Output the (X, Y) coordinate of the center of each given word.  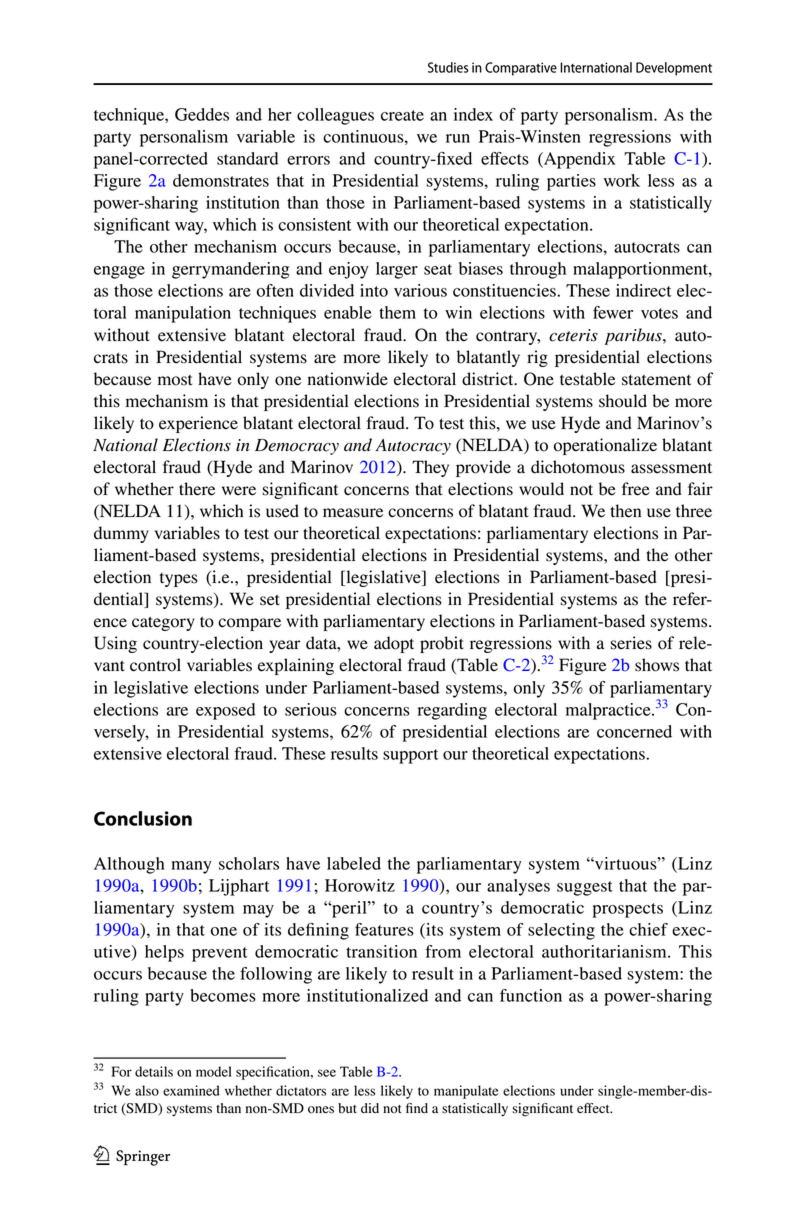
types (179, 580)
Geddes (202, 114)
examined (191, 1090)
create (402, 115)
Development (674, 69)
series (631, 643)
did (370, 1108)
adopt (394, 644)
